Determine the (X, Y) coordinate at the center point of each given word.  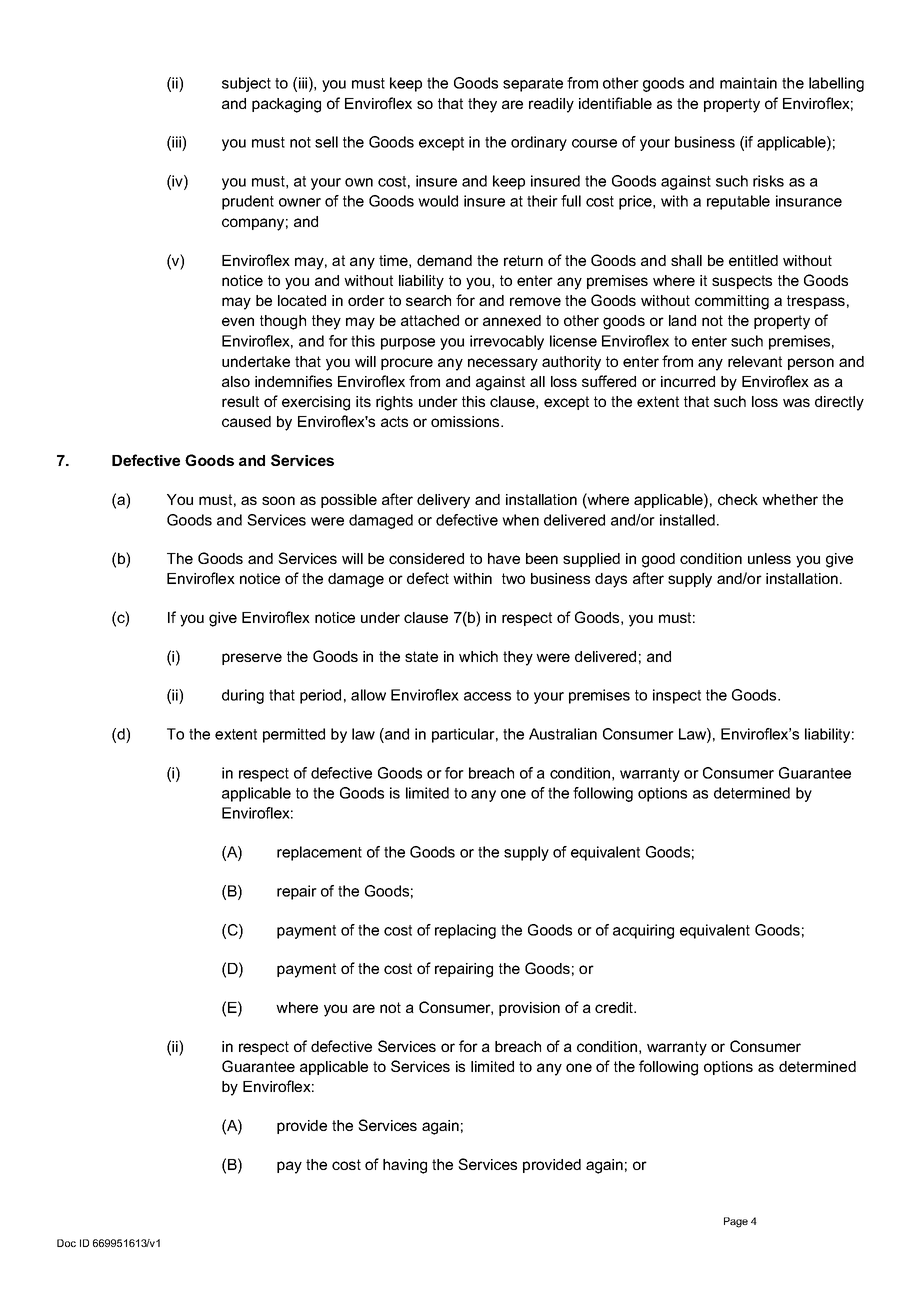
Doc (66, 1243)
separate (533, 85)
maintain (748, 83)
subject (246, 84)
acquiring (643, 931)
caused (246, 421)
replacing (465, 931)
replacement (319, 853)
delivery (443, 501)
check (738, 499)
